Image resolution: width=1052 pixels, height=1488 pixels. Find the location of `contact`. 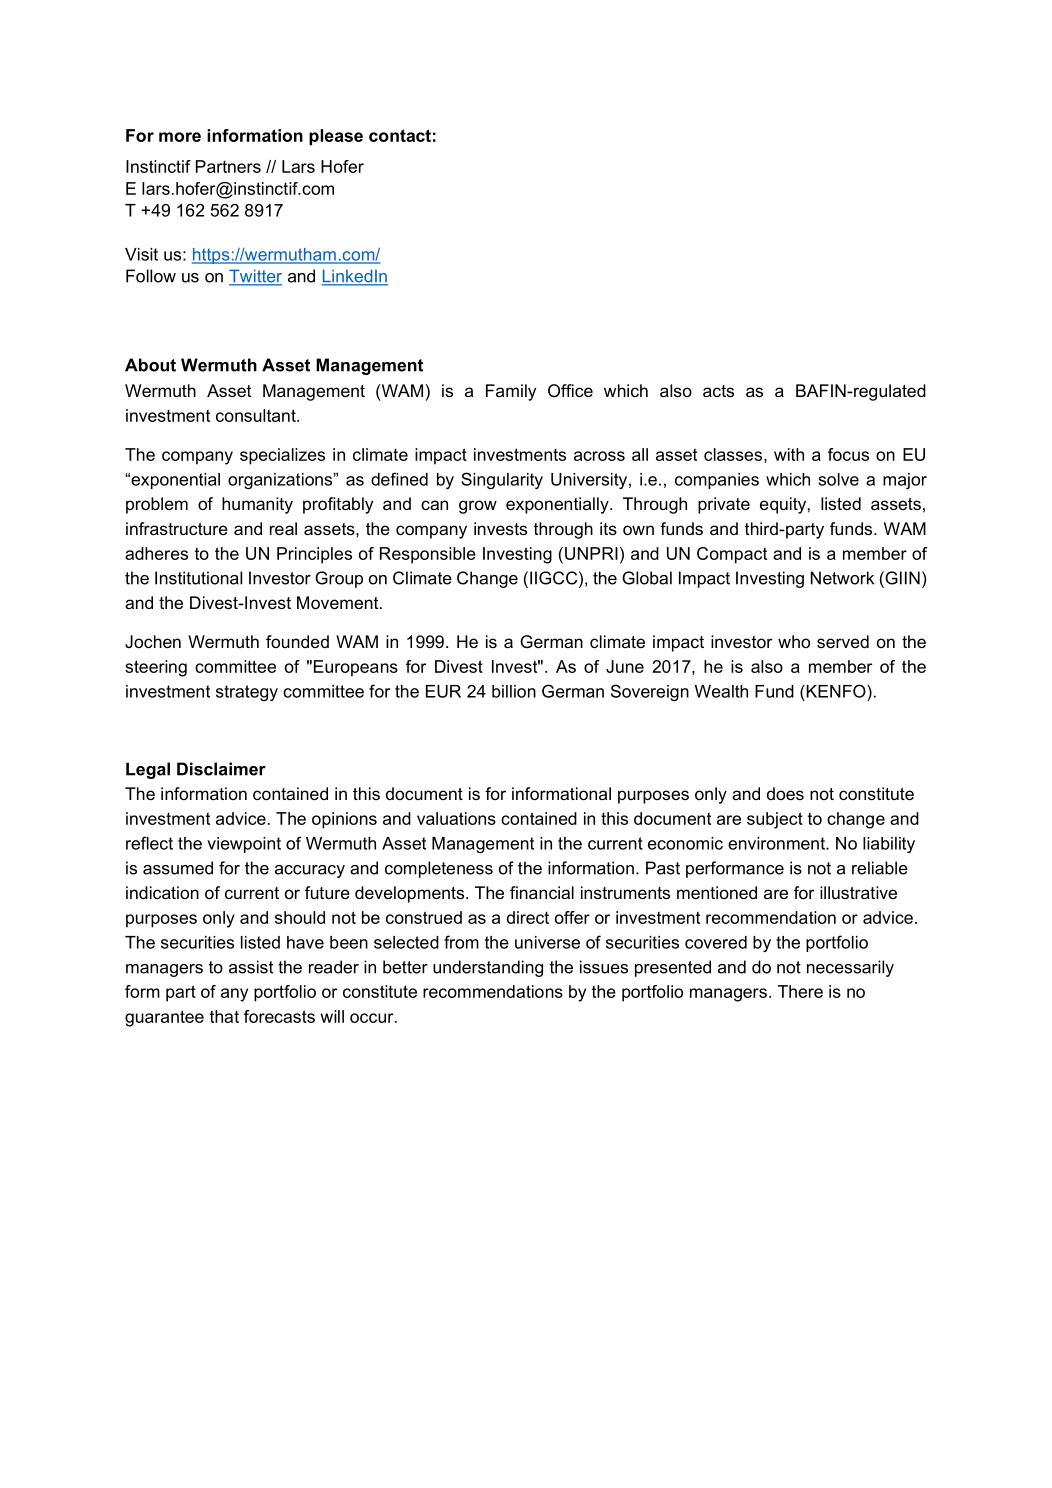

contact is located at coordinates (400, 135).
